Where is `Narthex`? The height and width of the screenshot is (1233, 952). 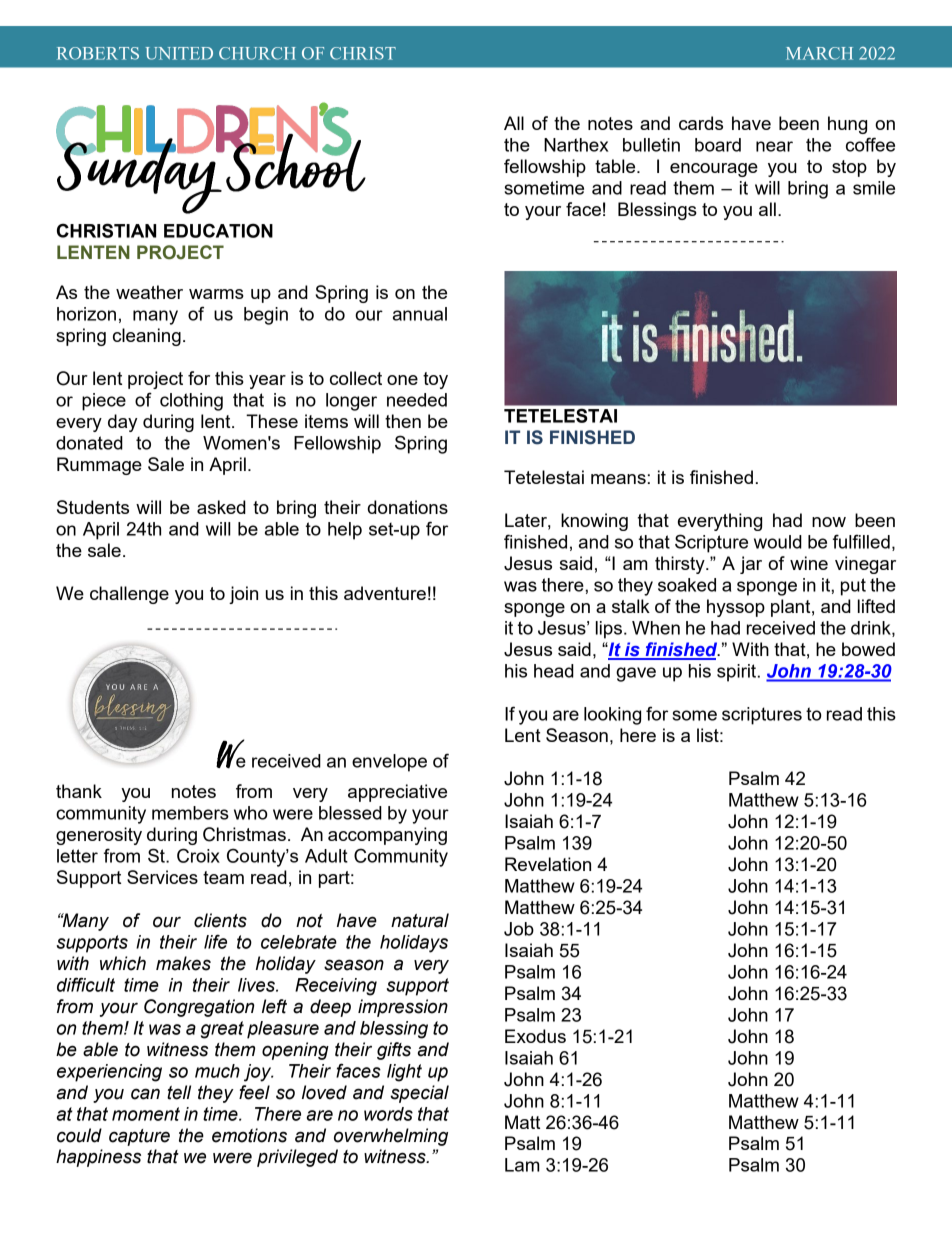
Narthex is located at coordinates (576, 145).
